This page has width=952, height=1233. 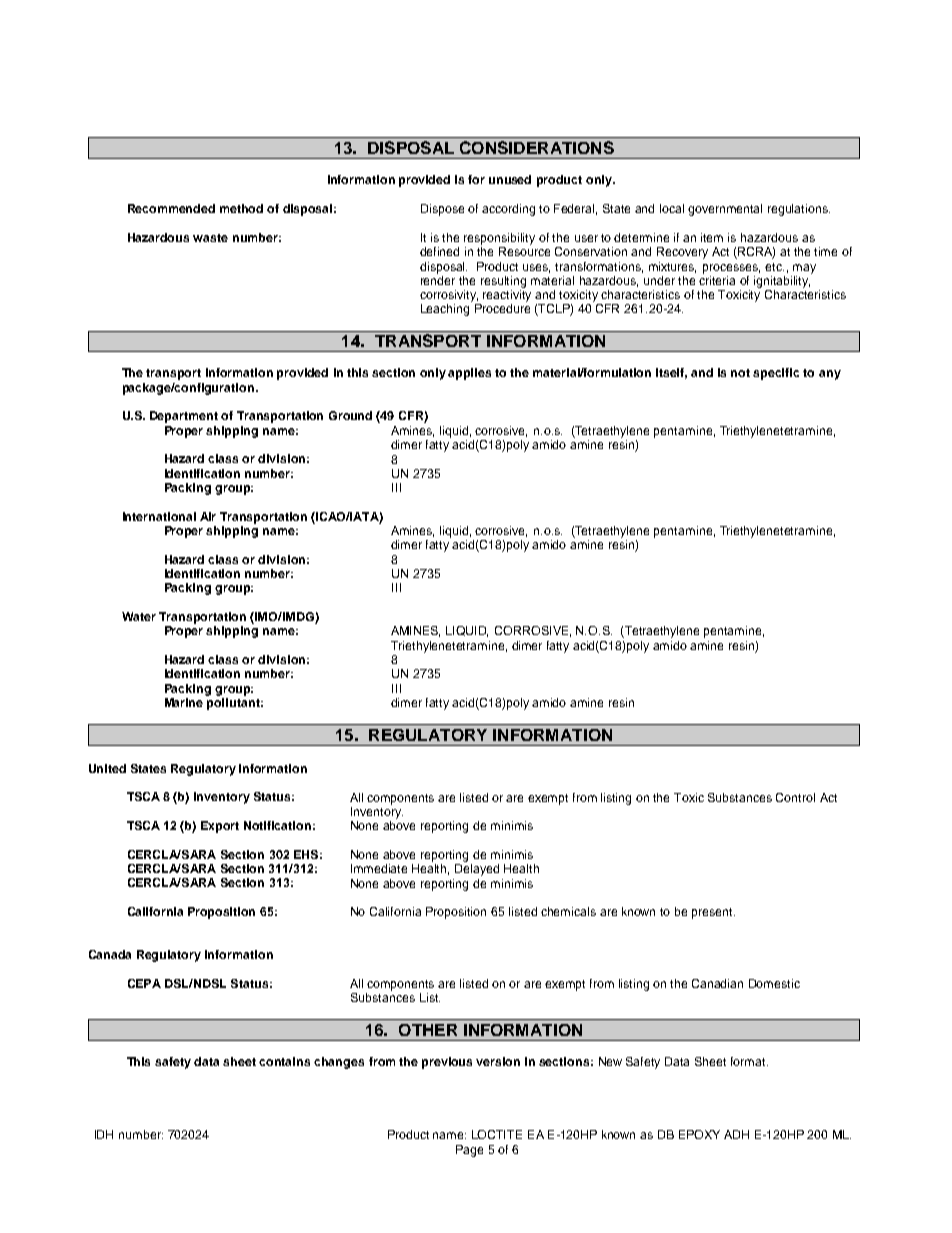 What do you see at coordinates (220, 827) in the page?
I see `Export` at bounding box center [220, 827].
